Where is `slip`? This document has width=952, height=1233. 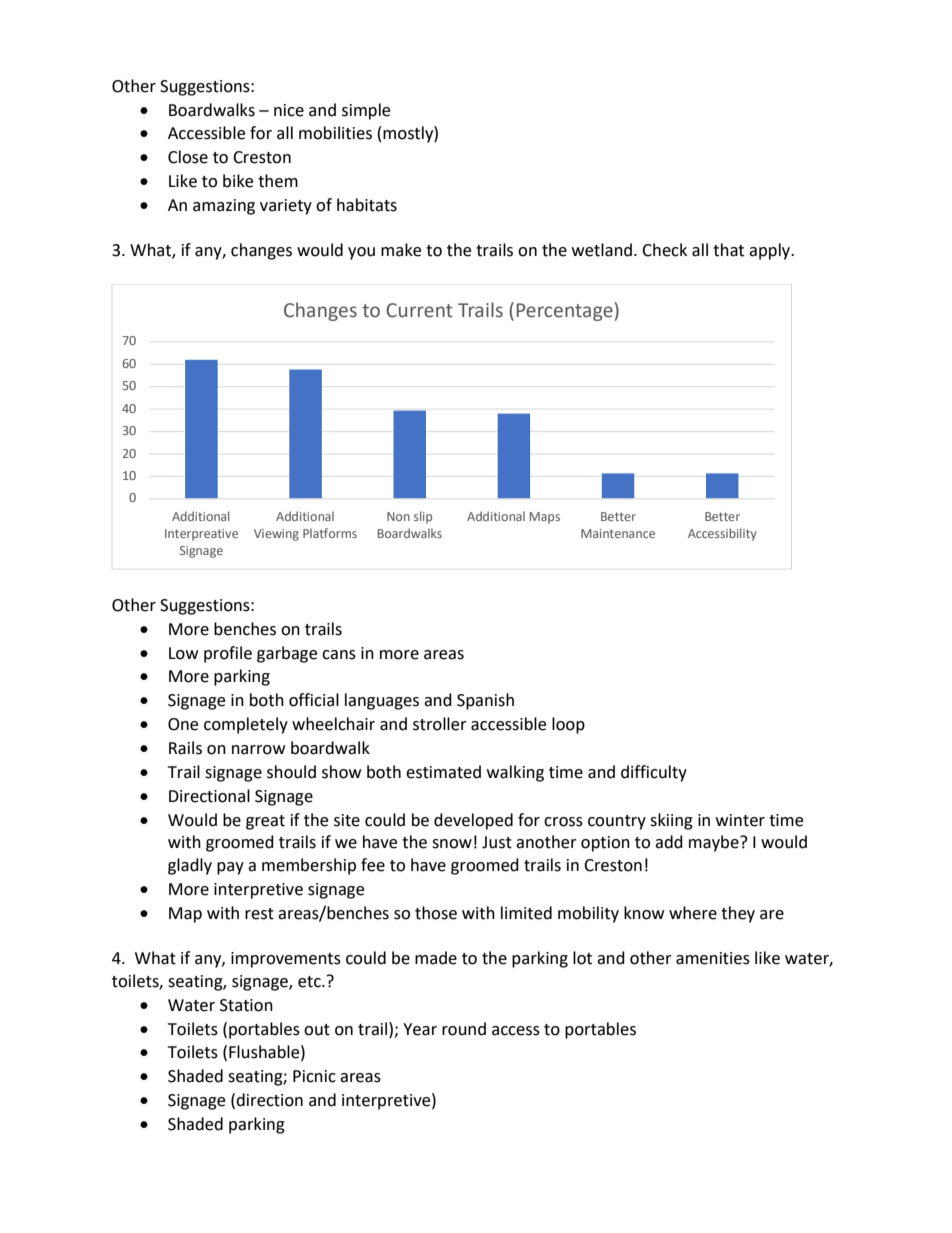 slip is located at coordinates (423, 517).
